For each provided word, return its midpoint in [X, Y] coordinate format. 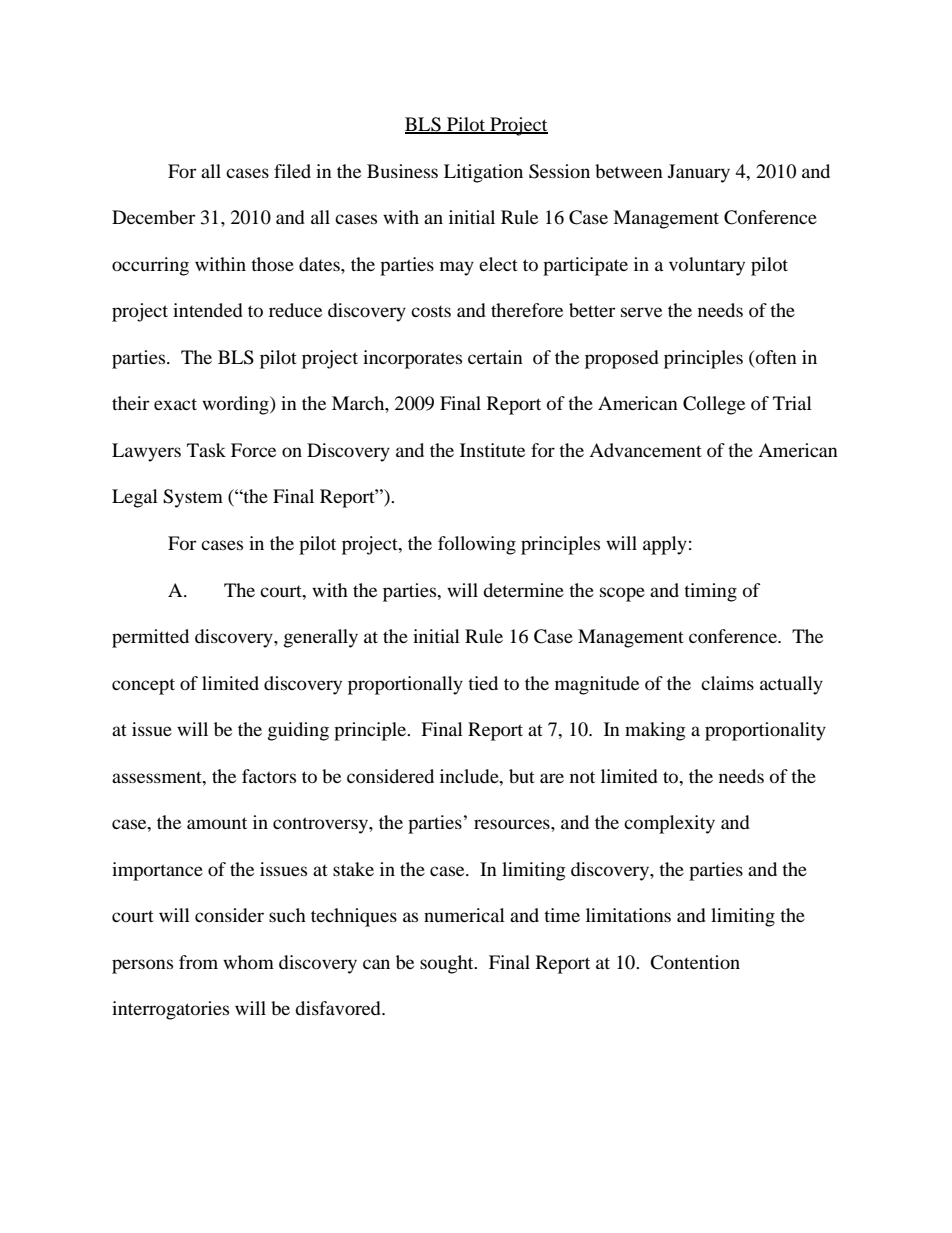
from [198, 962]
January [699, 173]
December [153, 217]
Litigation [483, 173]
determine [523, 590]
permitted [150, 638]
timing [710, 592]
